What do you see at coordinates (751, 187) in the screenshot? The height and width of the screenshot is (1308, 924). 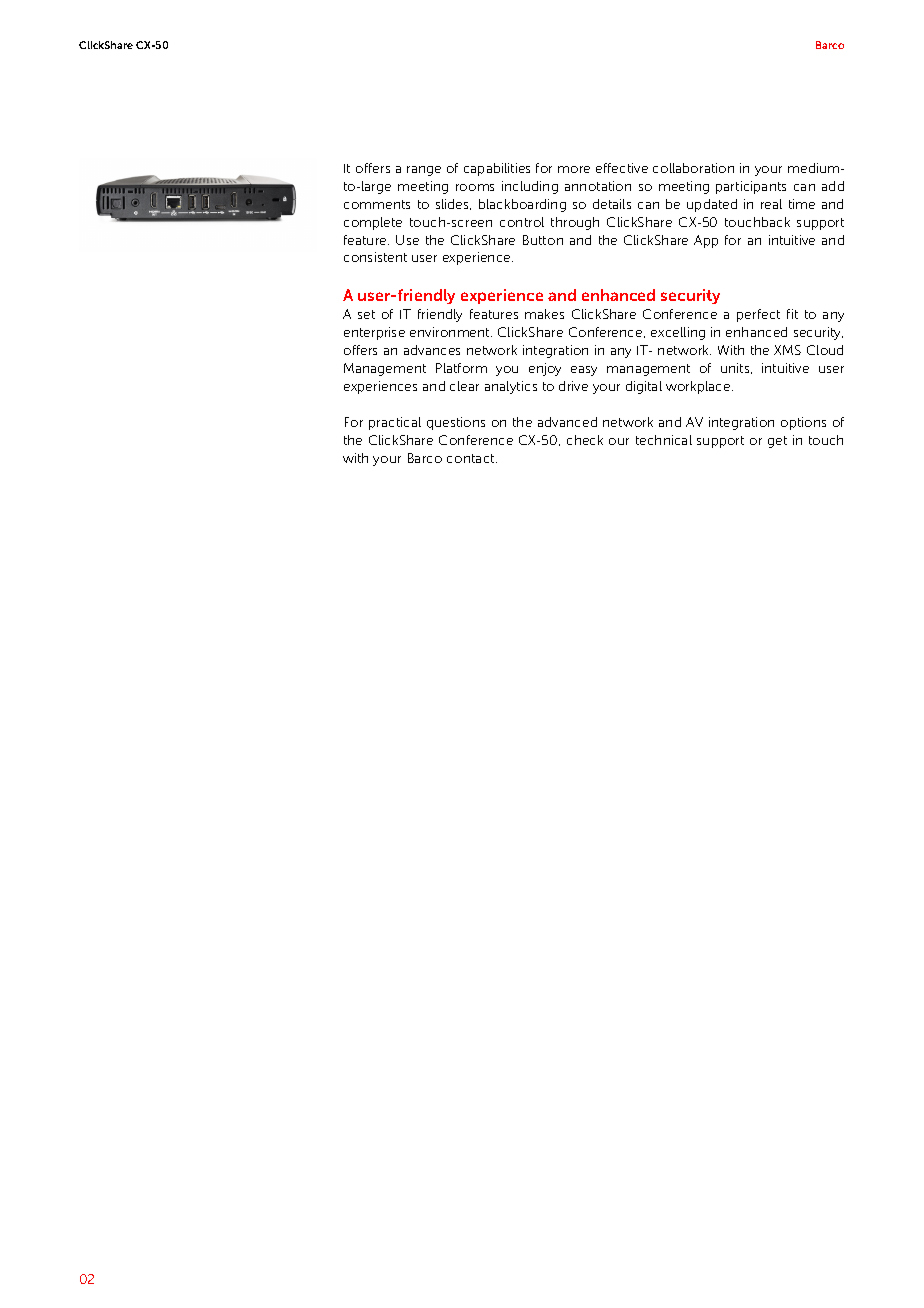 I see `participants` at bounding box center [751, 187].
